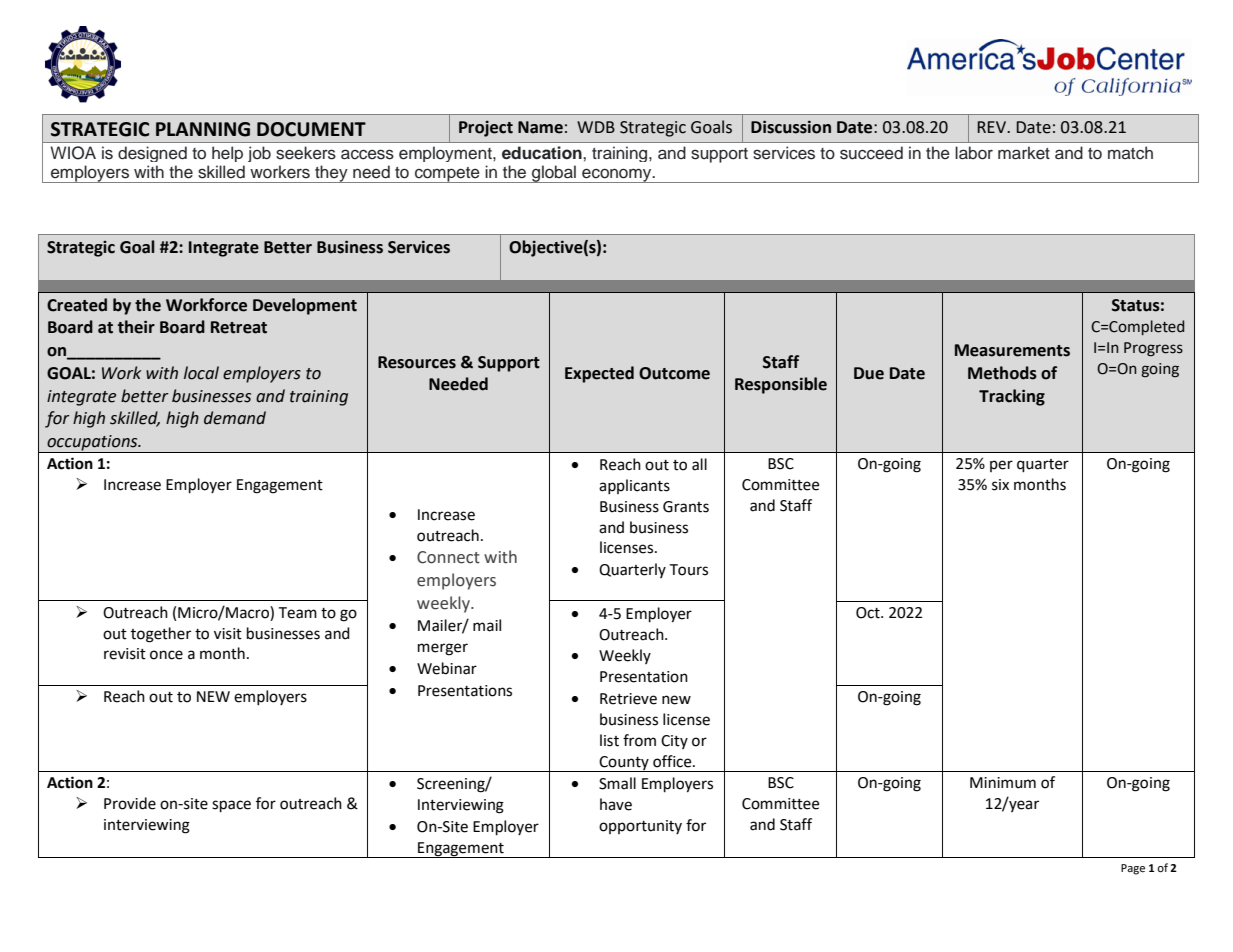  I want to click on education, so click(543, 153).
